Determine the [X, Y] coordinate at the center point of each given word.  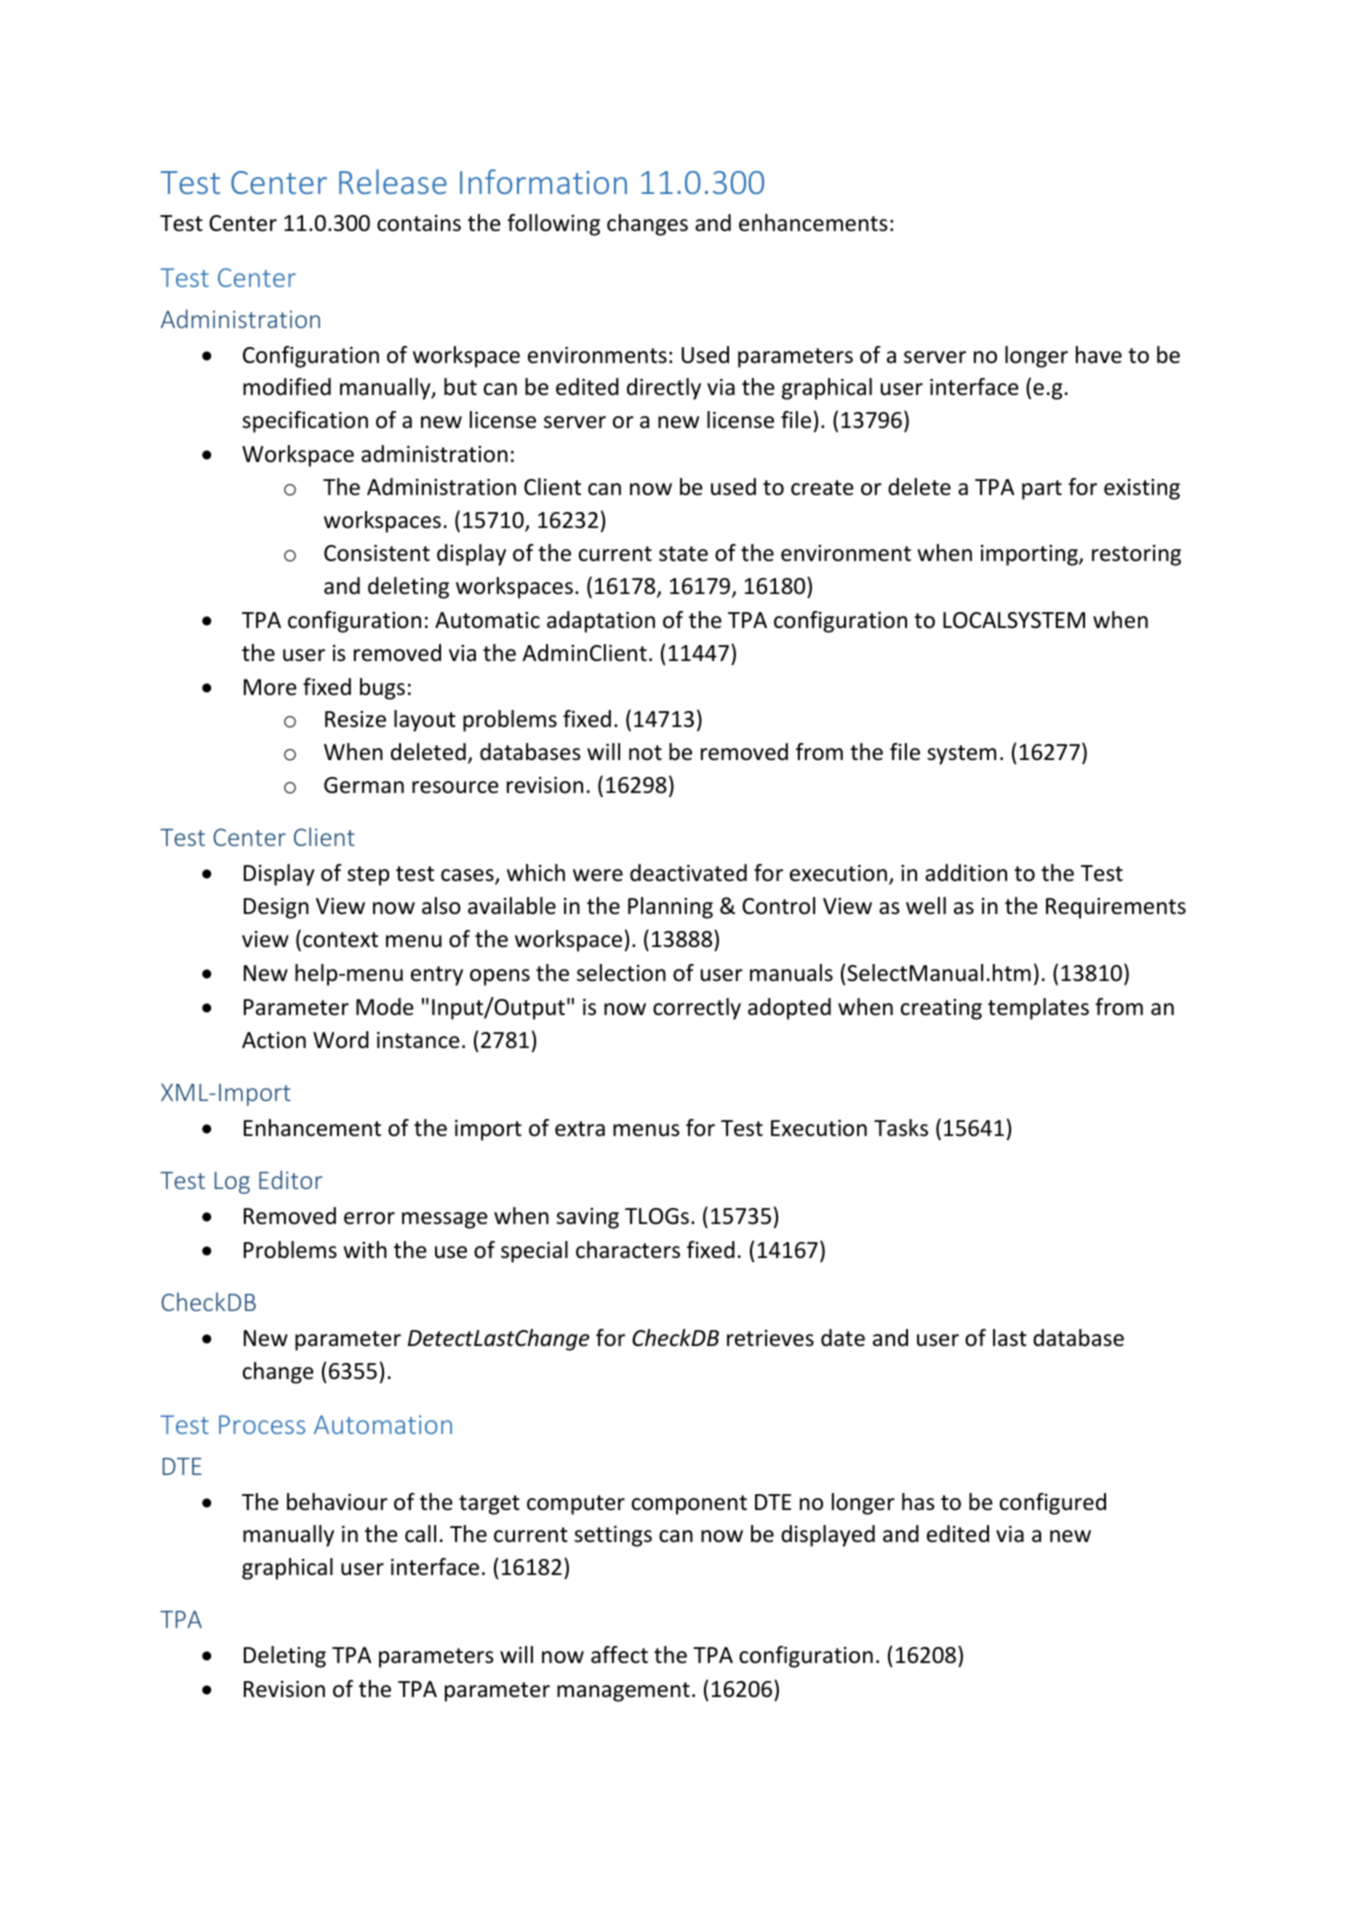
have [1099, 355]
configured [1053, 1504]
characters [628, 1250]
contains [419, 223]
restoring [1136, 555]
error [369, 1218]
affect [619, 1655]
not [645, 753]
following [553, 225]
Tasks [901, 1128]
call [420, 1534]
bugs [382, 689]
